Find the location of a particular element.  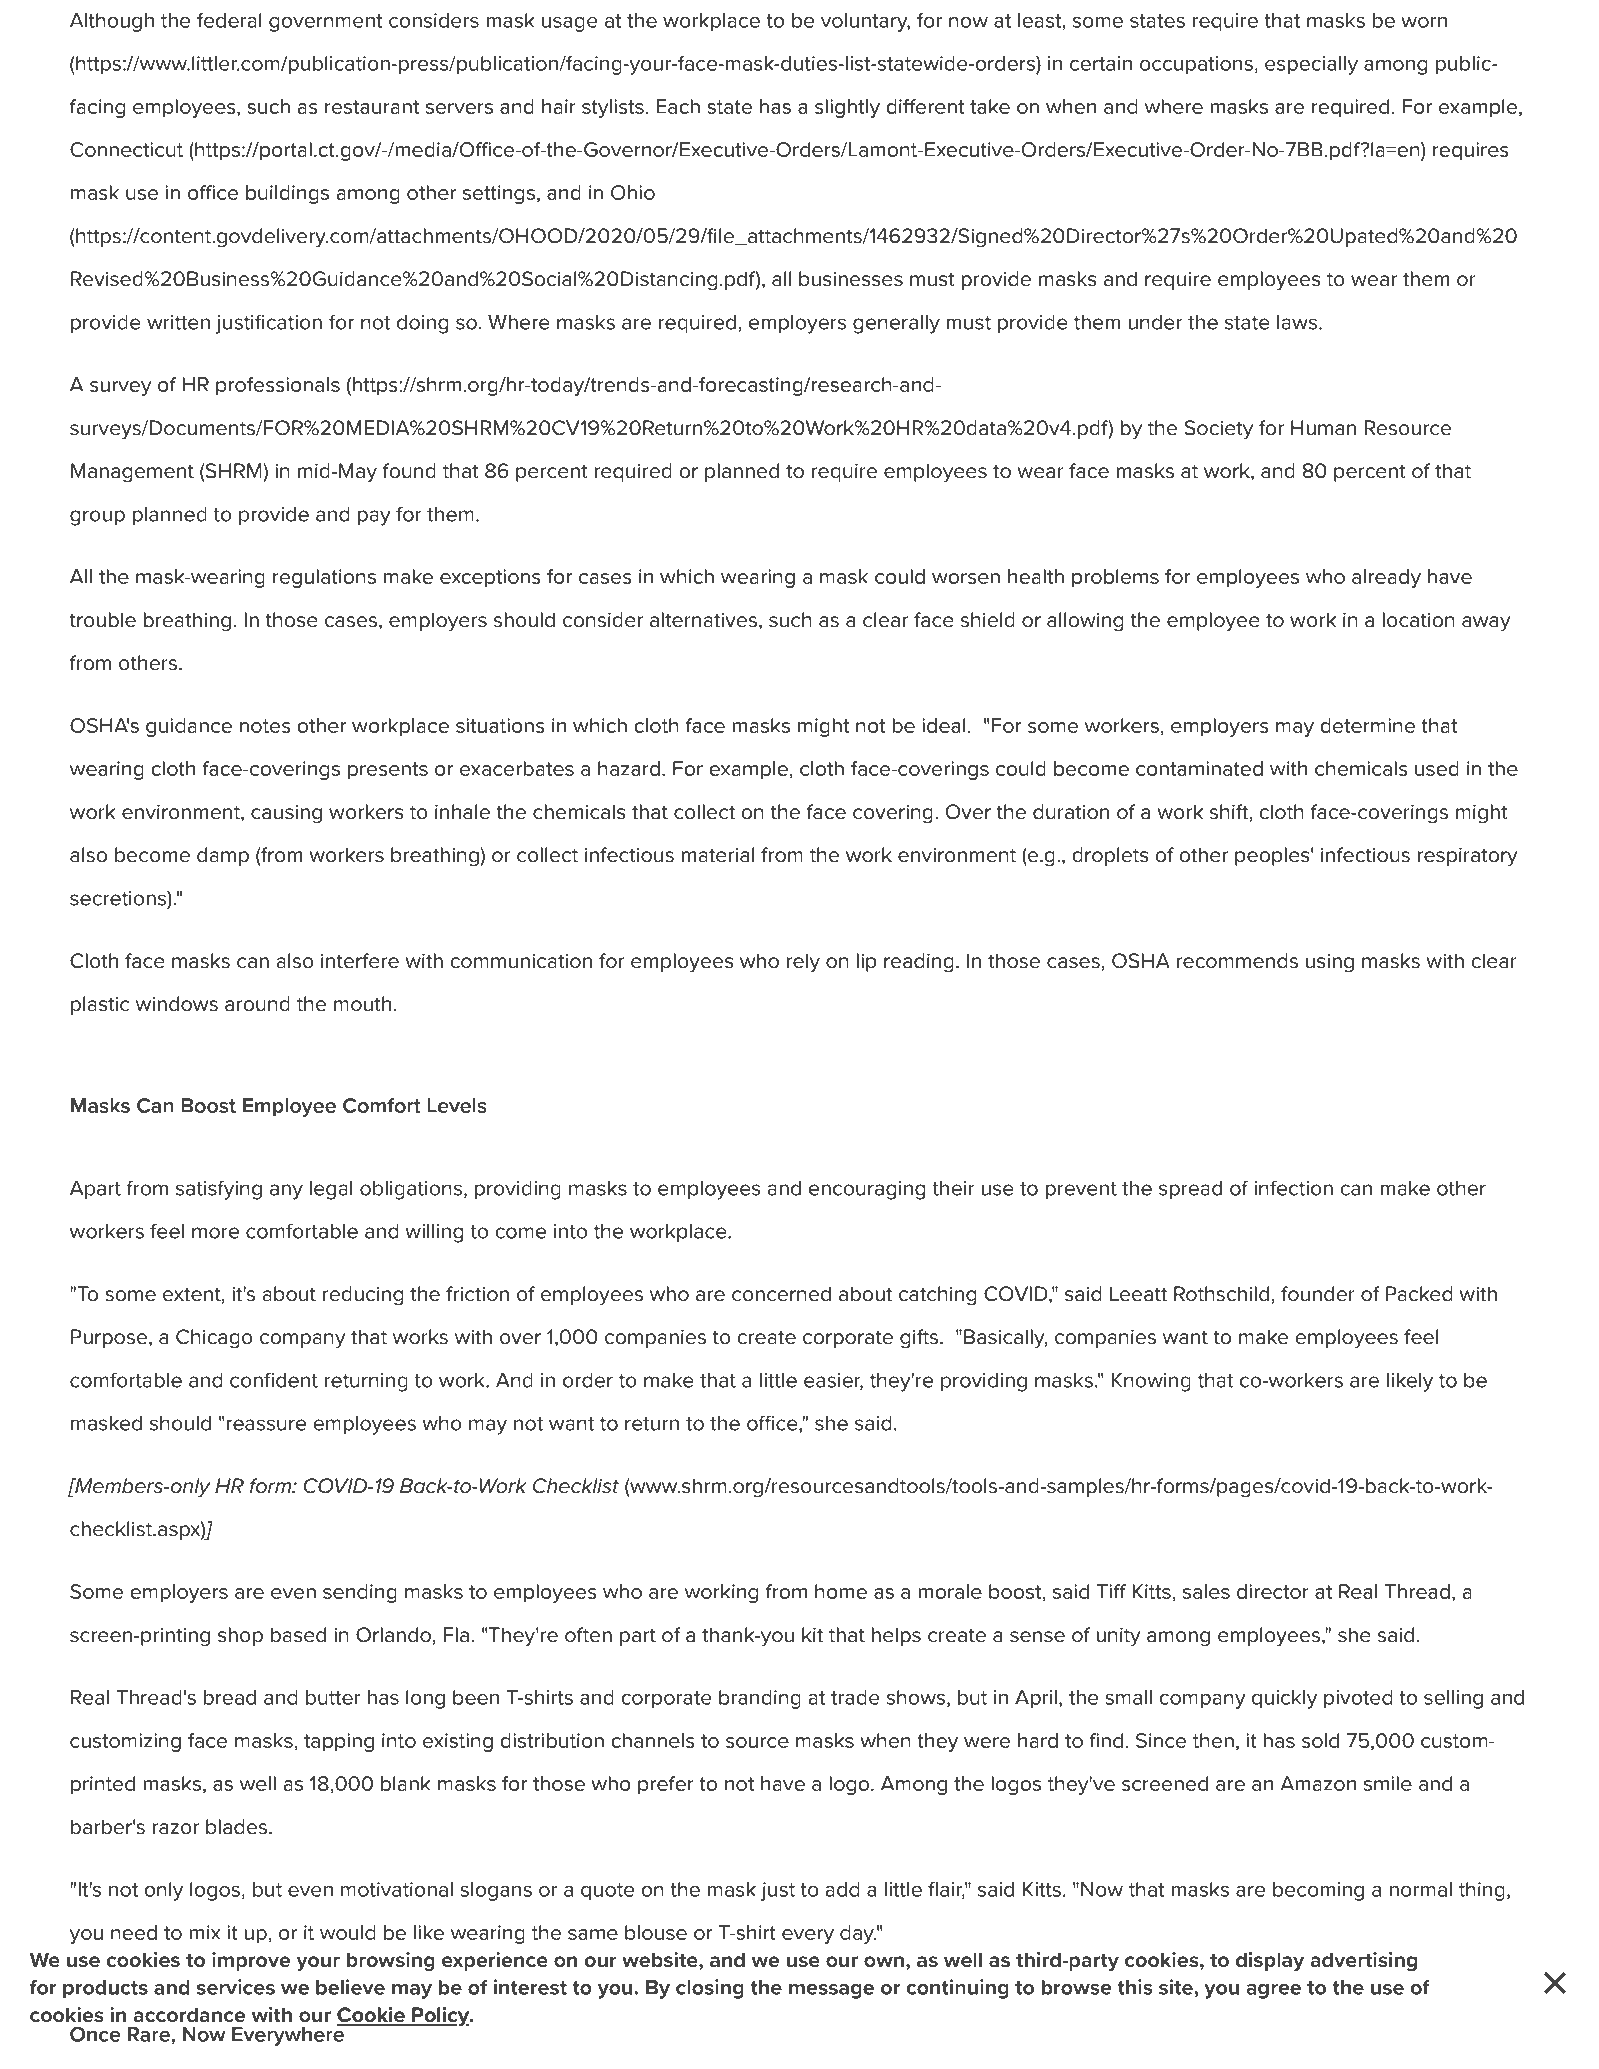

already is located at coordinates (1386, 578).
